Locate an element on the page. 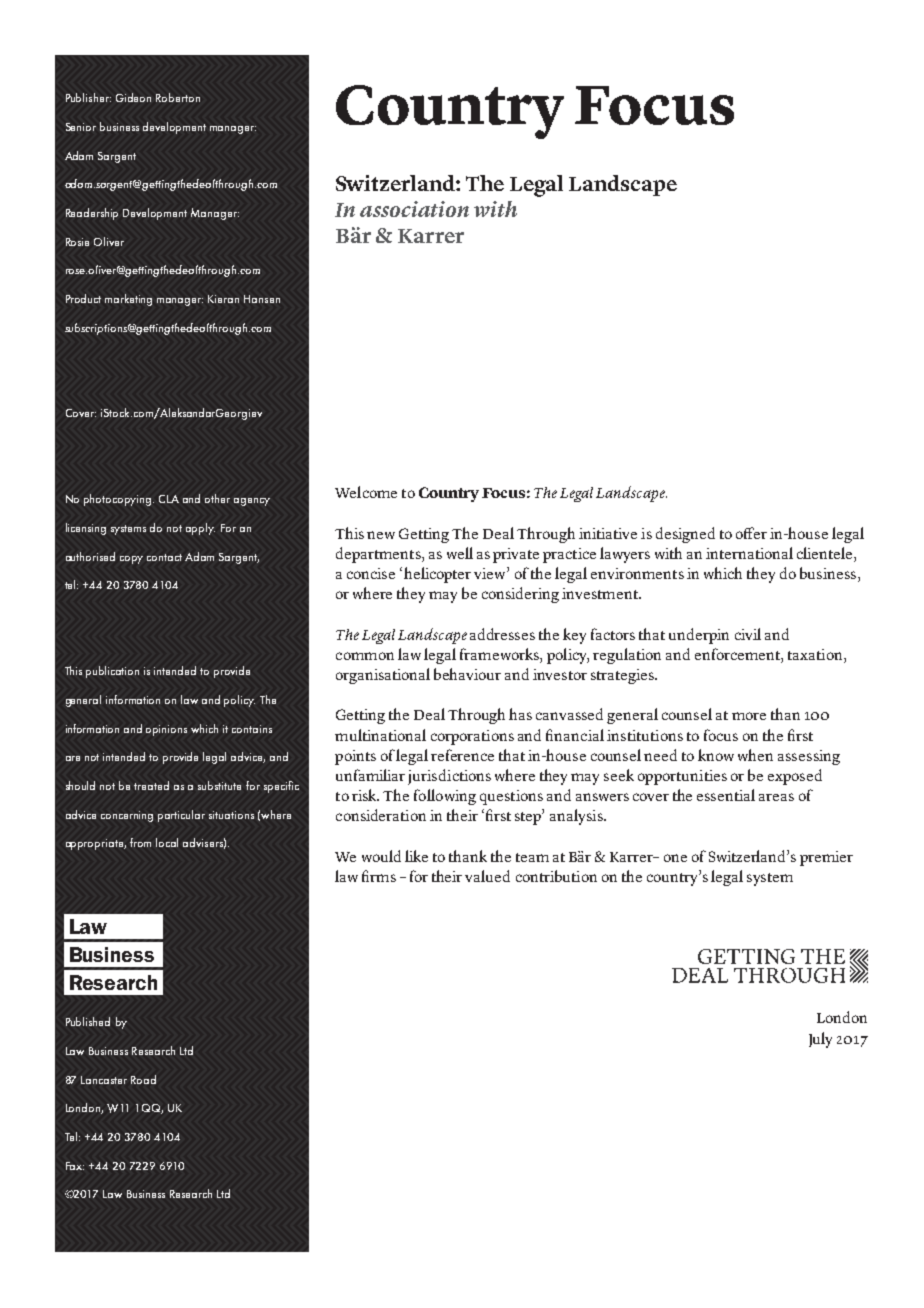 This page has width=924, height=1308. July is located at coordinates (820, 1040).
